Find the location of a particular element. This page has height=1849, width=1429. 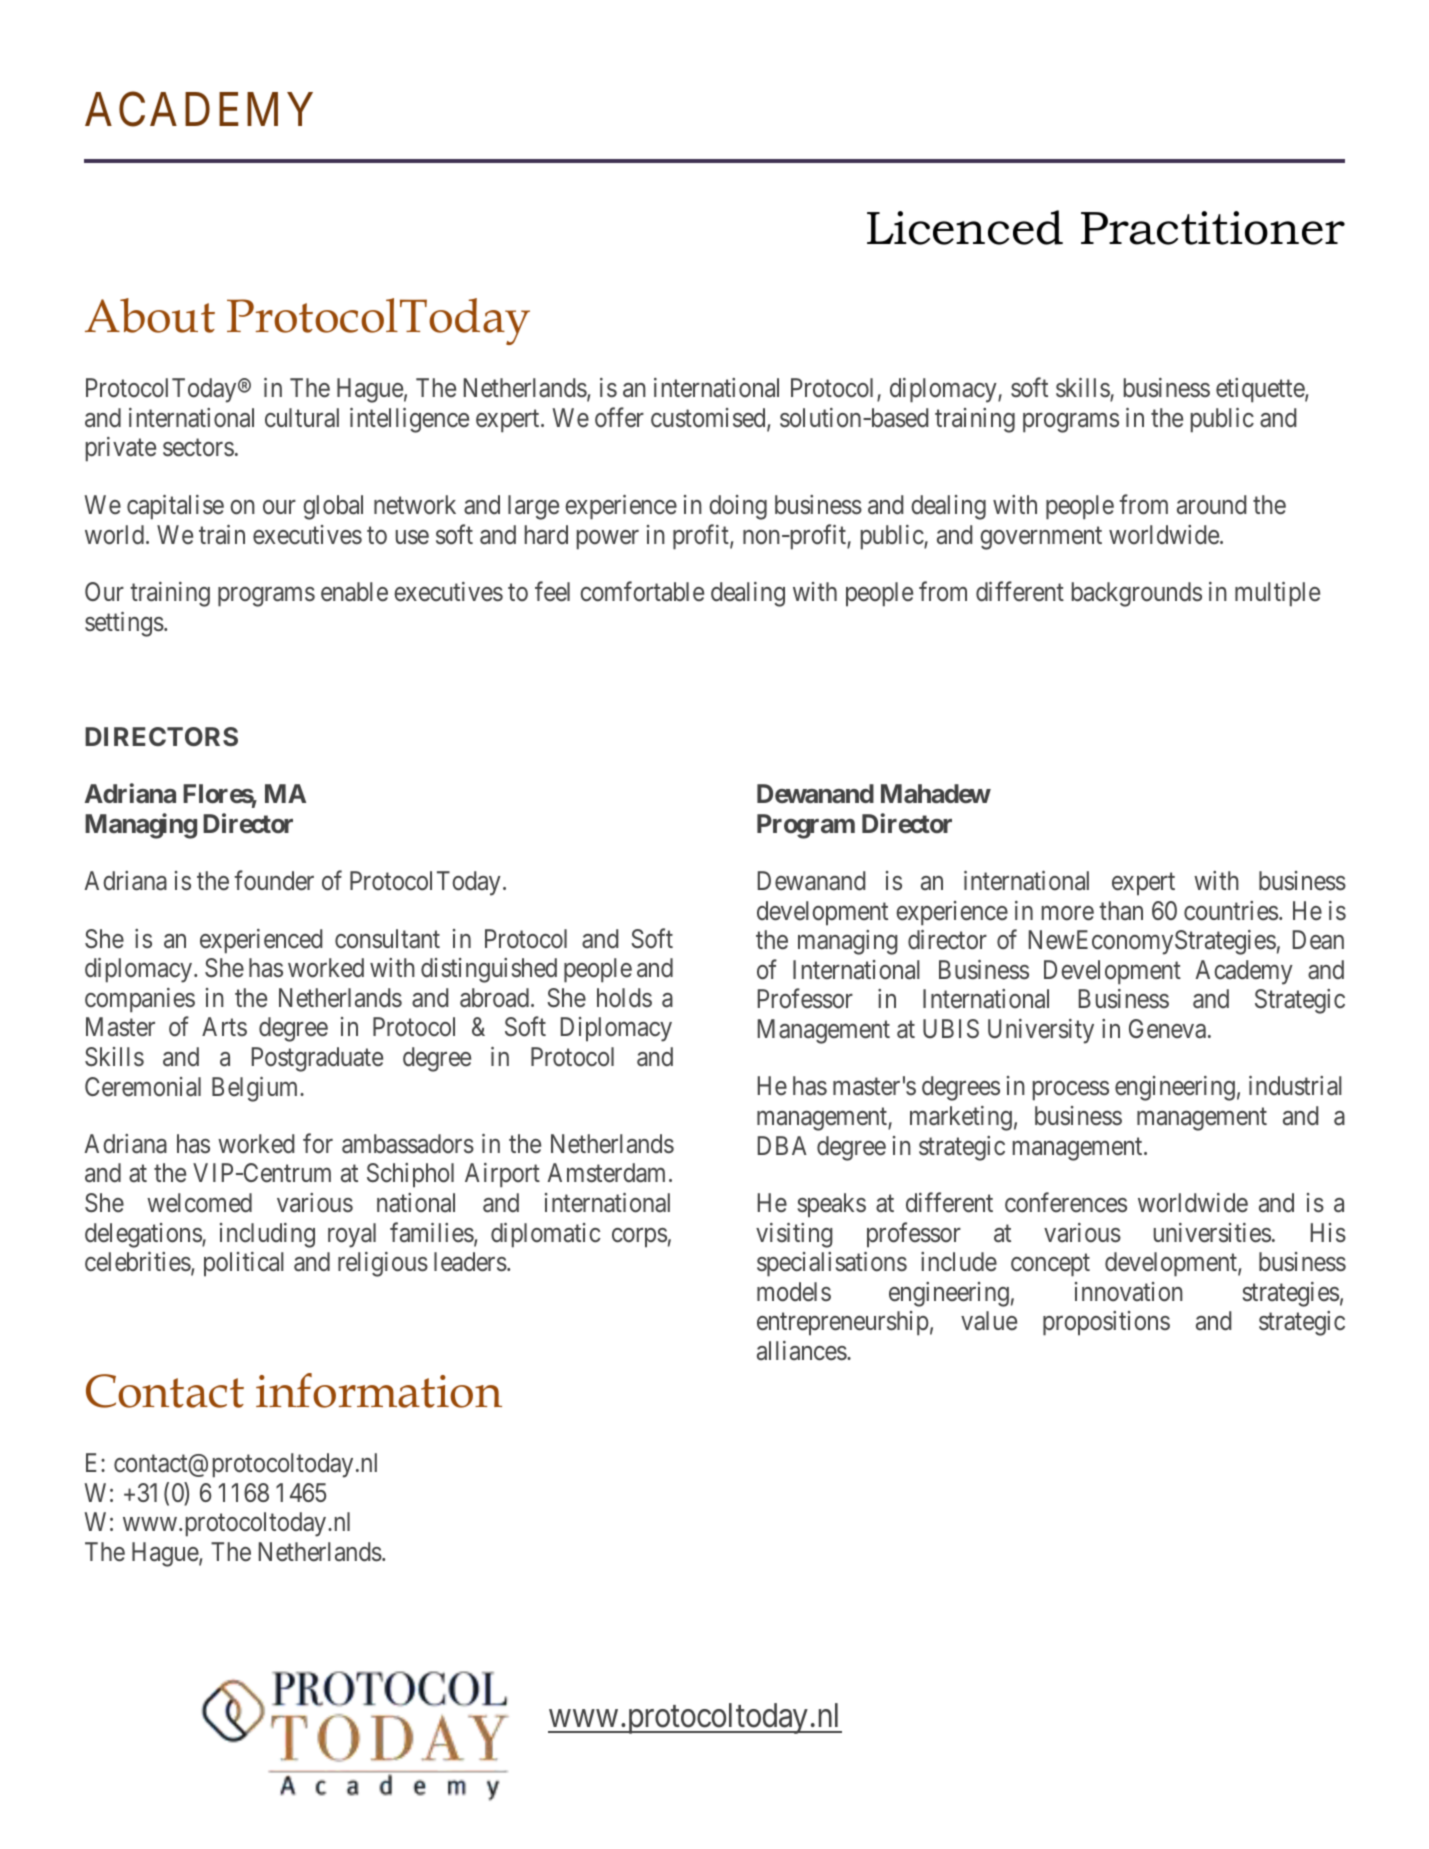

backgrounds is located at coordinates (1137, 594).
